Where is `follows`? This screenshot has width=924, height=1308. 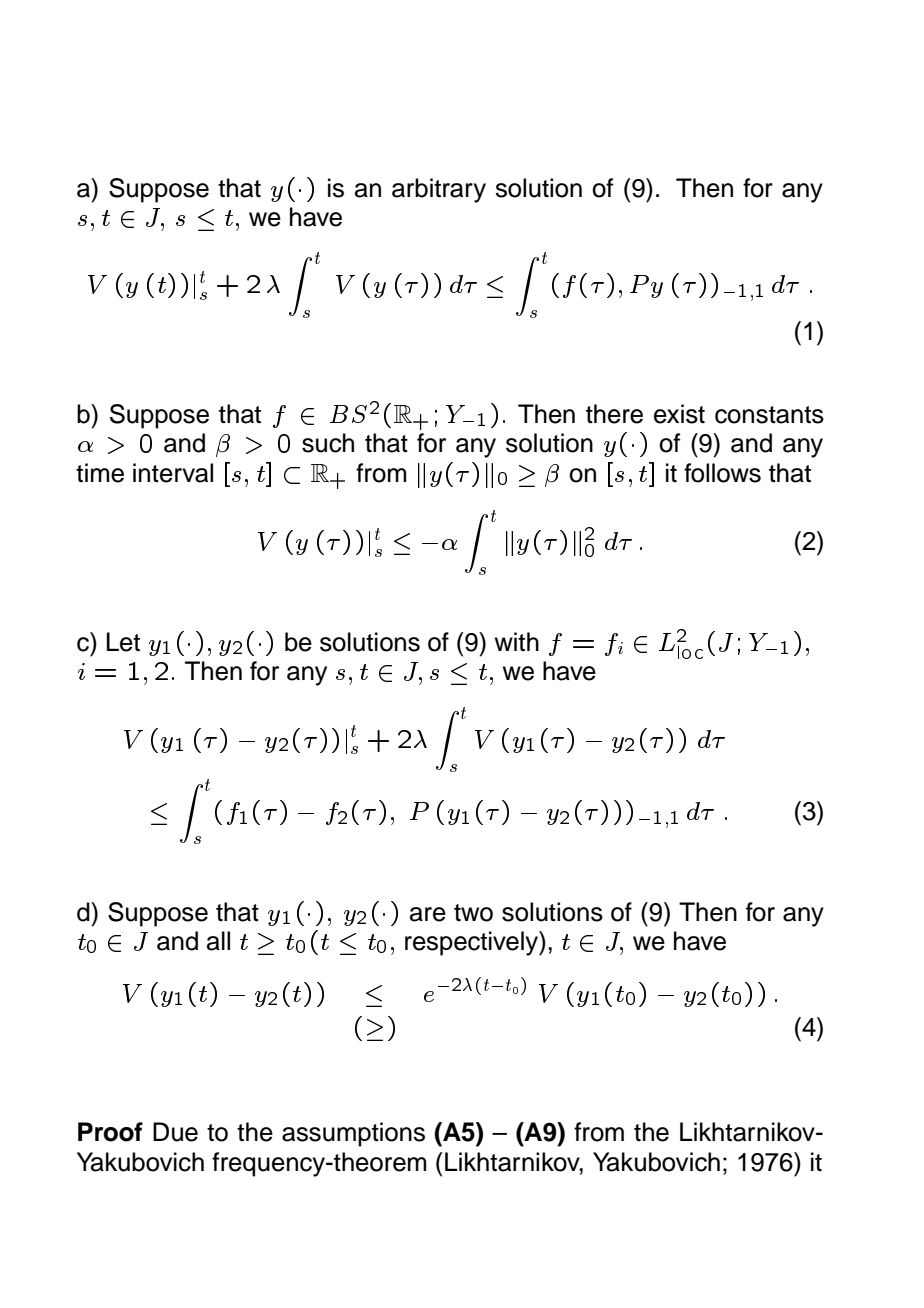
follows is located at coordinates (722, 473).
